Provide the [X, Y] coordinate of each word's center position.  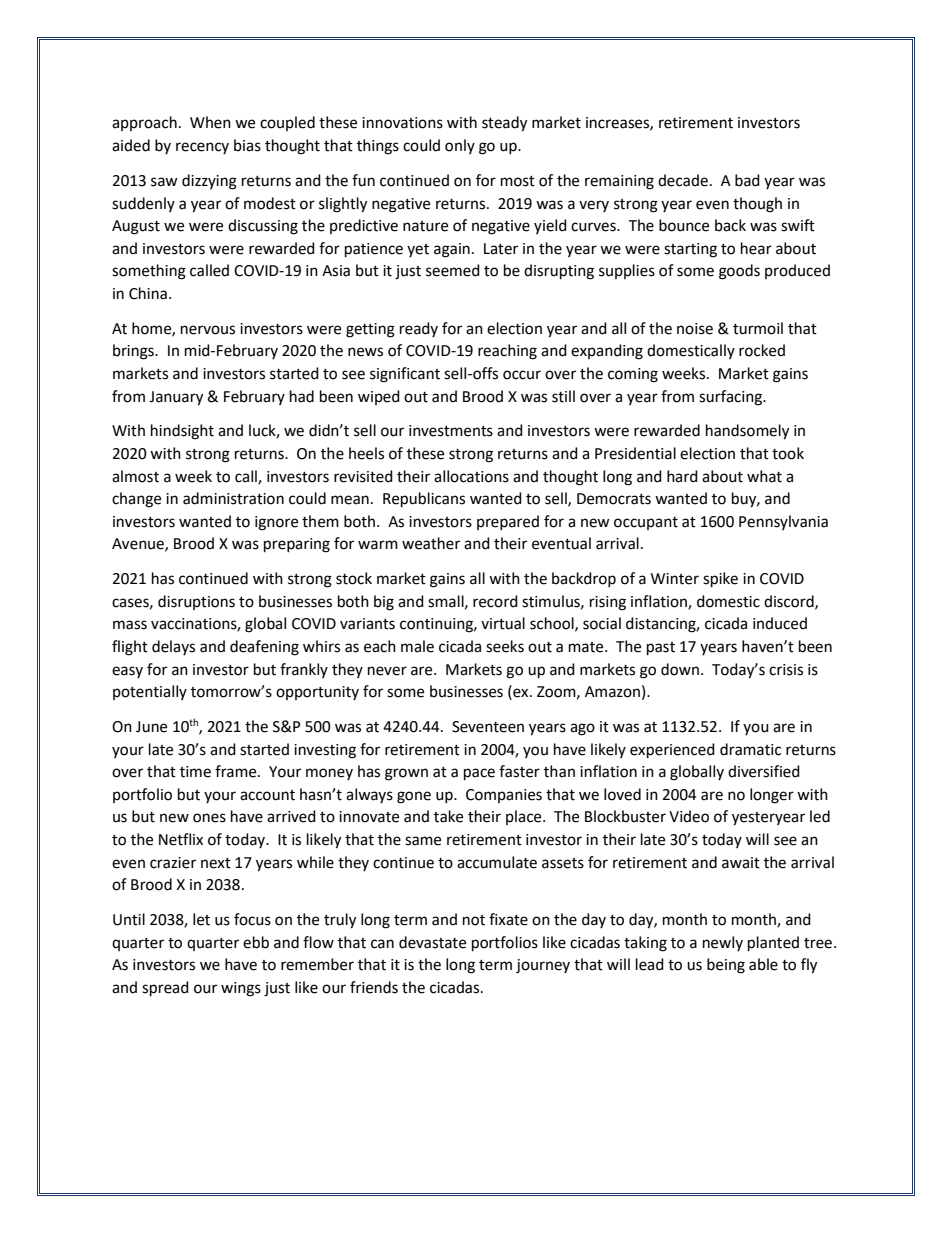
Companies [504, 796]
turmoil [758, 328]
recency [202, 148]
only [460, 146]
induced [780, 623]
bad [747, 180]
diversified [764, 771]
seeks [505, 646]
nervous [208, 330]
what [764, 476]
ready [419, 329]
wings [241, 989]
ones [209, 818]
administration [233, 498]
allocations [471, 476]
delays [173, 647]
